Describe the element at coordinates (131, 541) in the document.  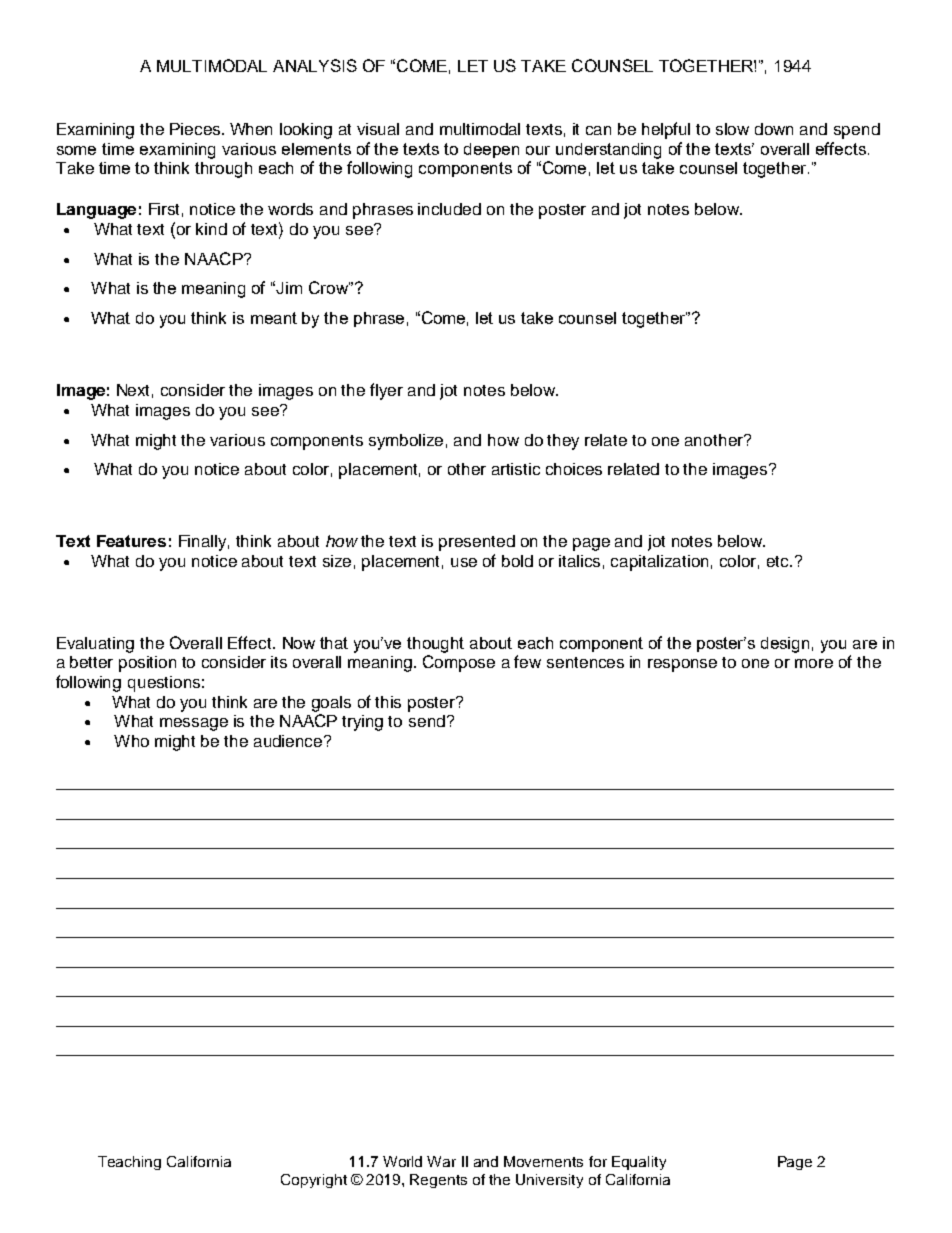
I see `Features` at that location.
